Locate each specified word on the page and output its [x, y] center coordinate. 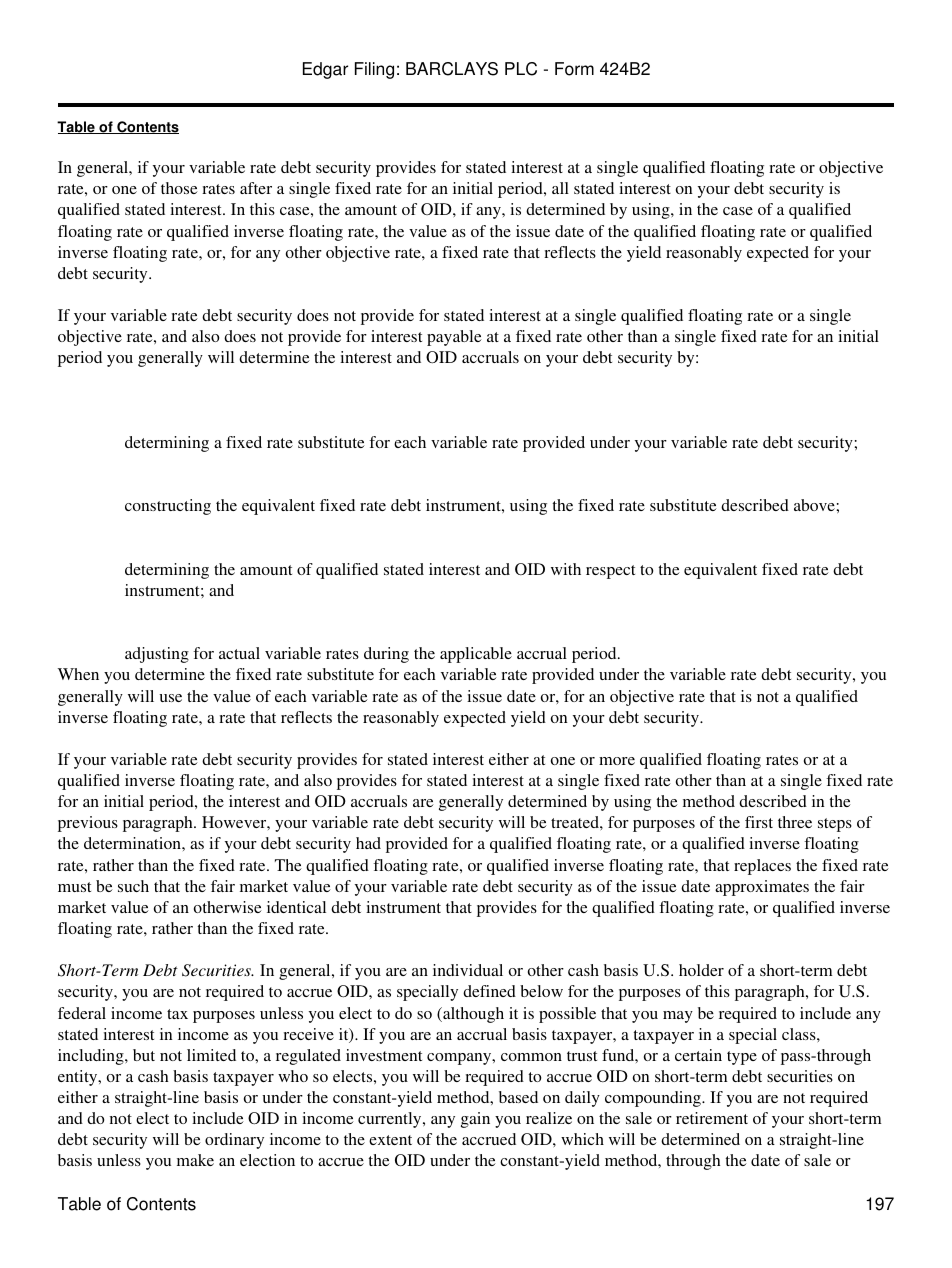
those [179, 188]
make [195, 1160]
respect [610, 572]
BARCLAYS [452, 69]
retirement [712, 1118]
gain [475, 1120]
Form [574, 69]
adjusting [157, 655]
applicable [476, 655]
